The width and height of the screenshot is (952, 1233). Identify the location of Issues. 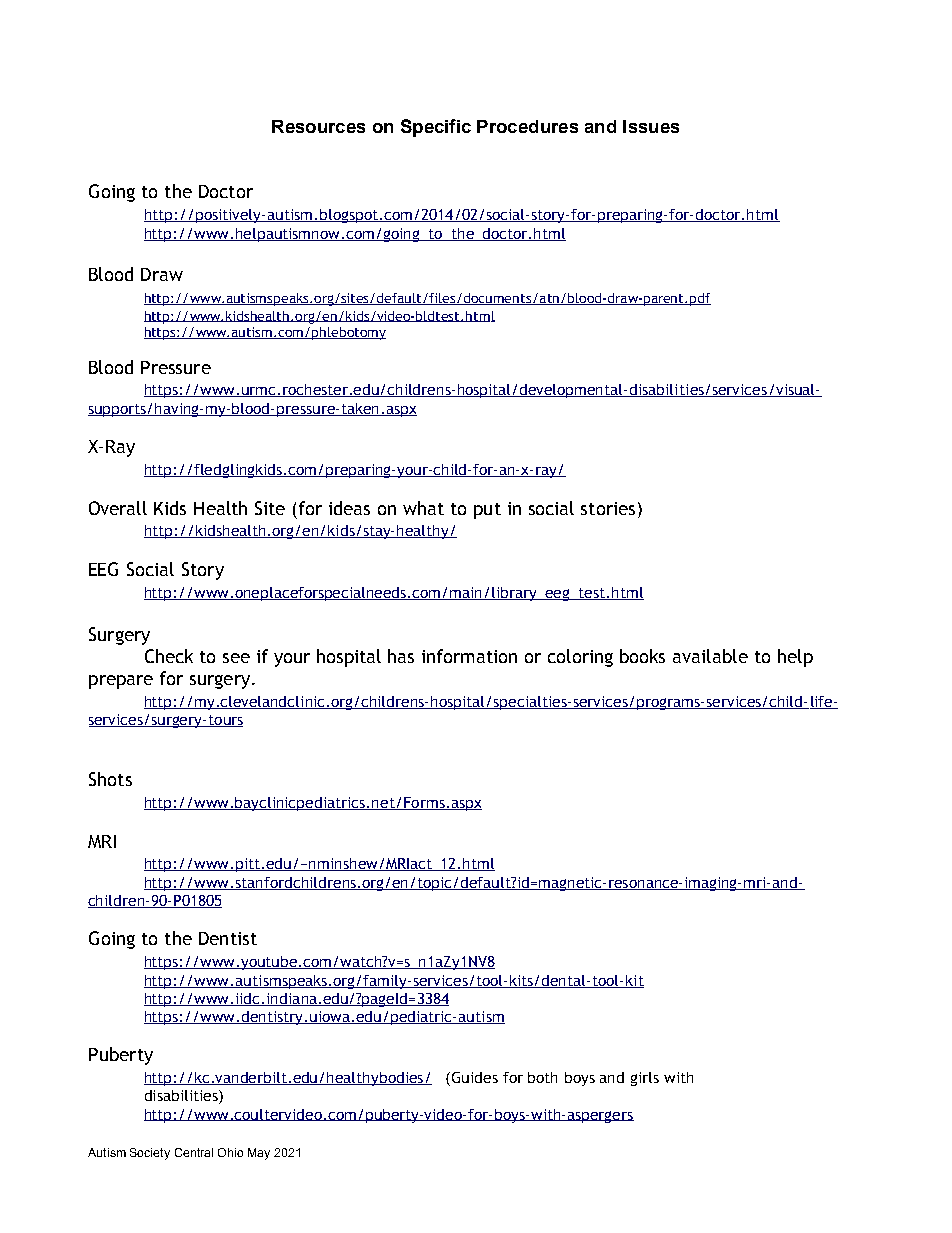
(651, 126).
